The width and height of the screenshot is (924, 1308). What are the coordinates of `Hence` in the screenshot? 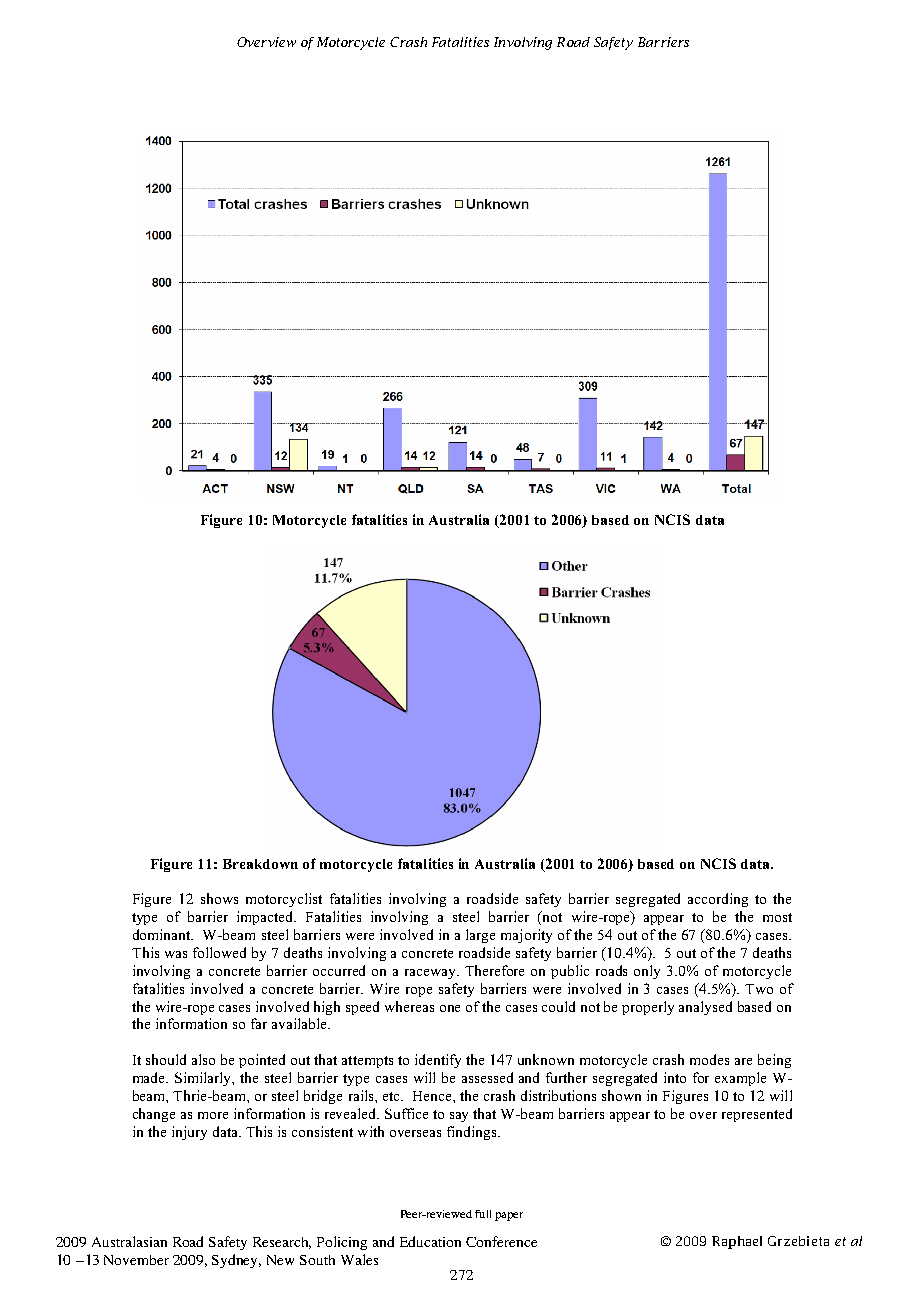 It's located at (433, 1096).
